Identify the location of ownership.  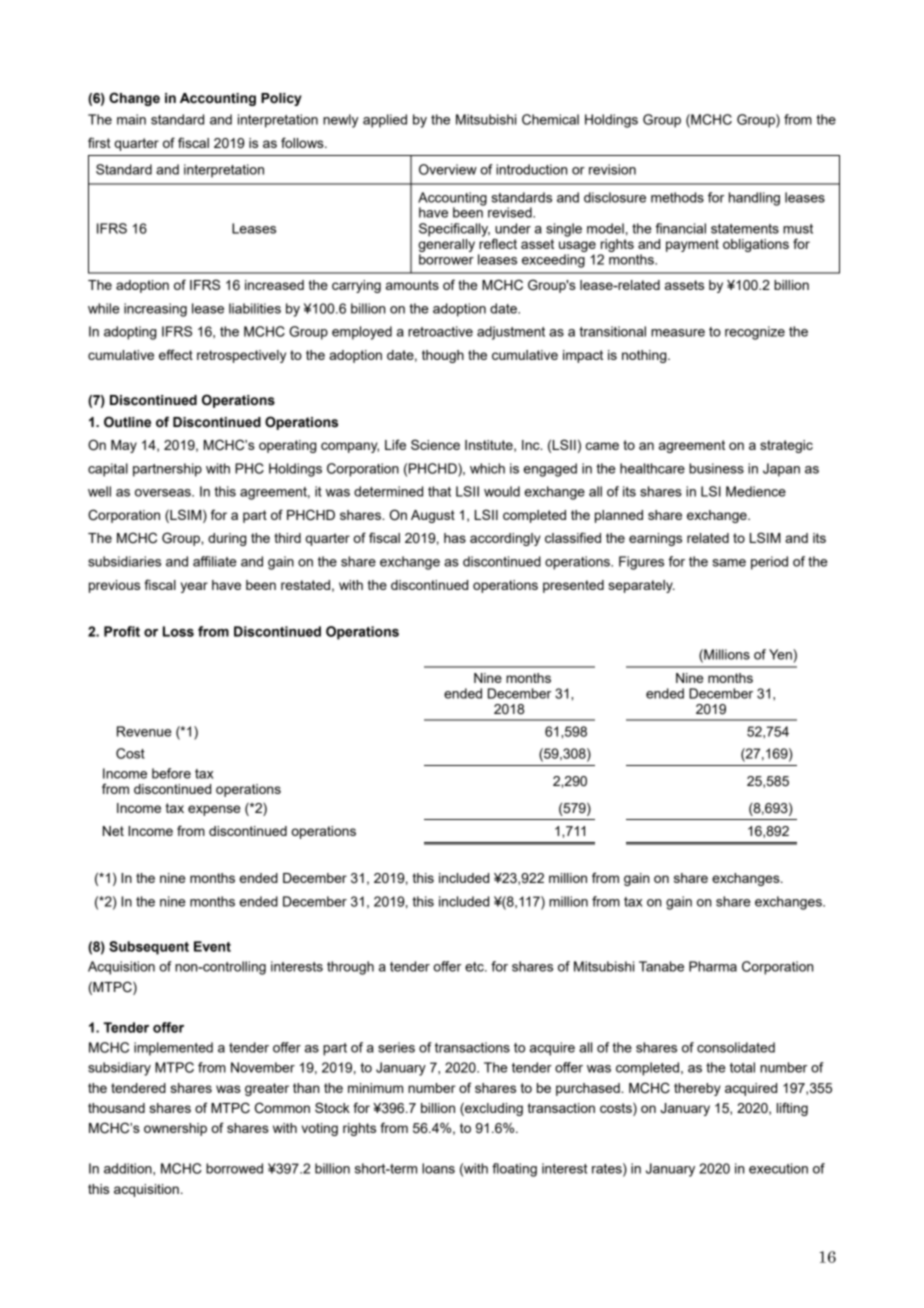
(175, 1129).
